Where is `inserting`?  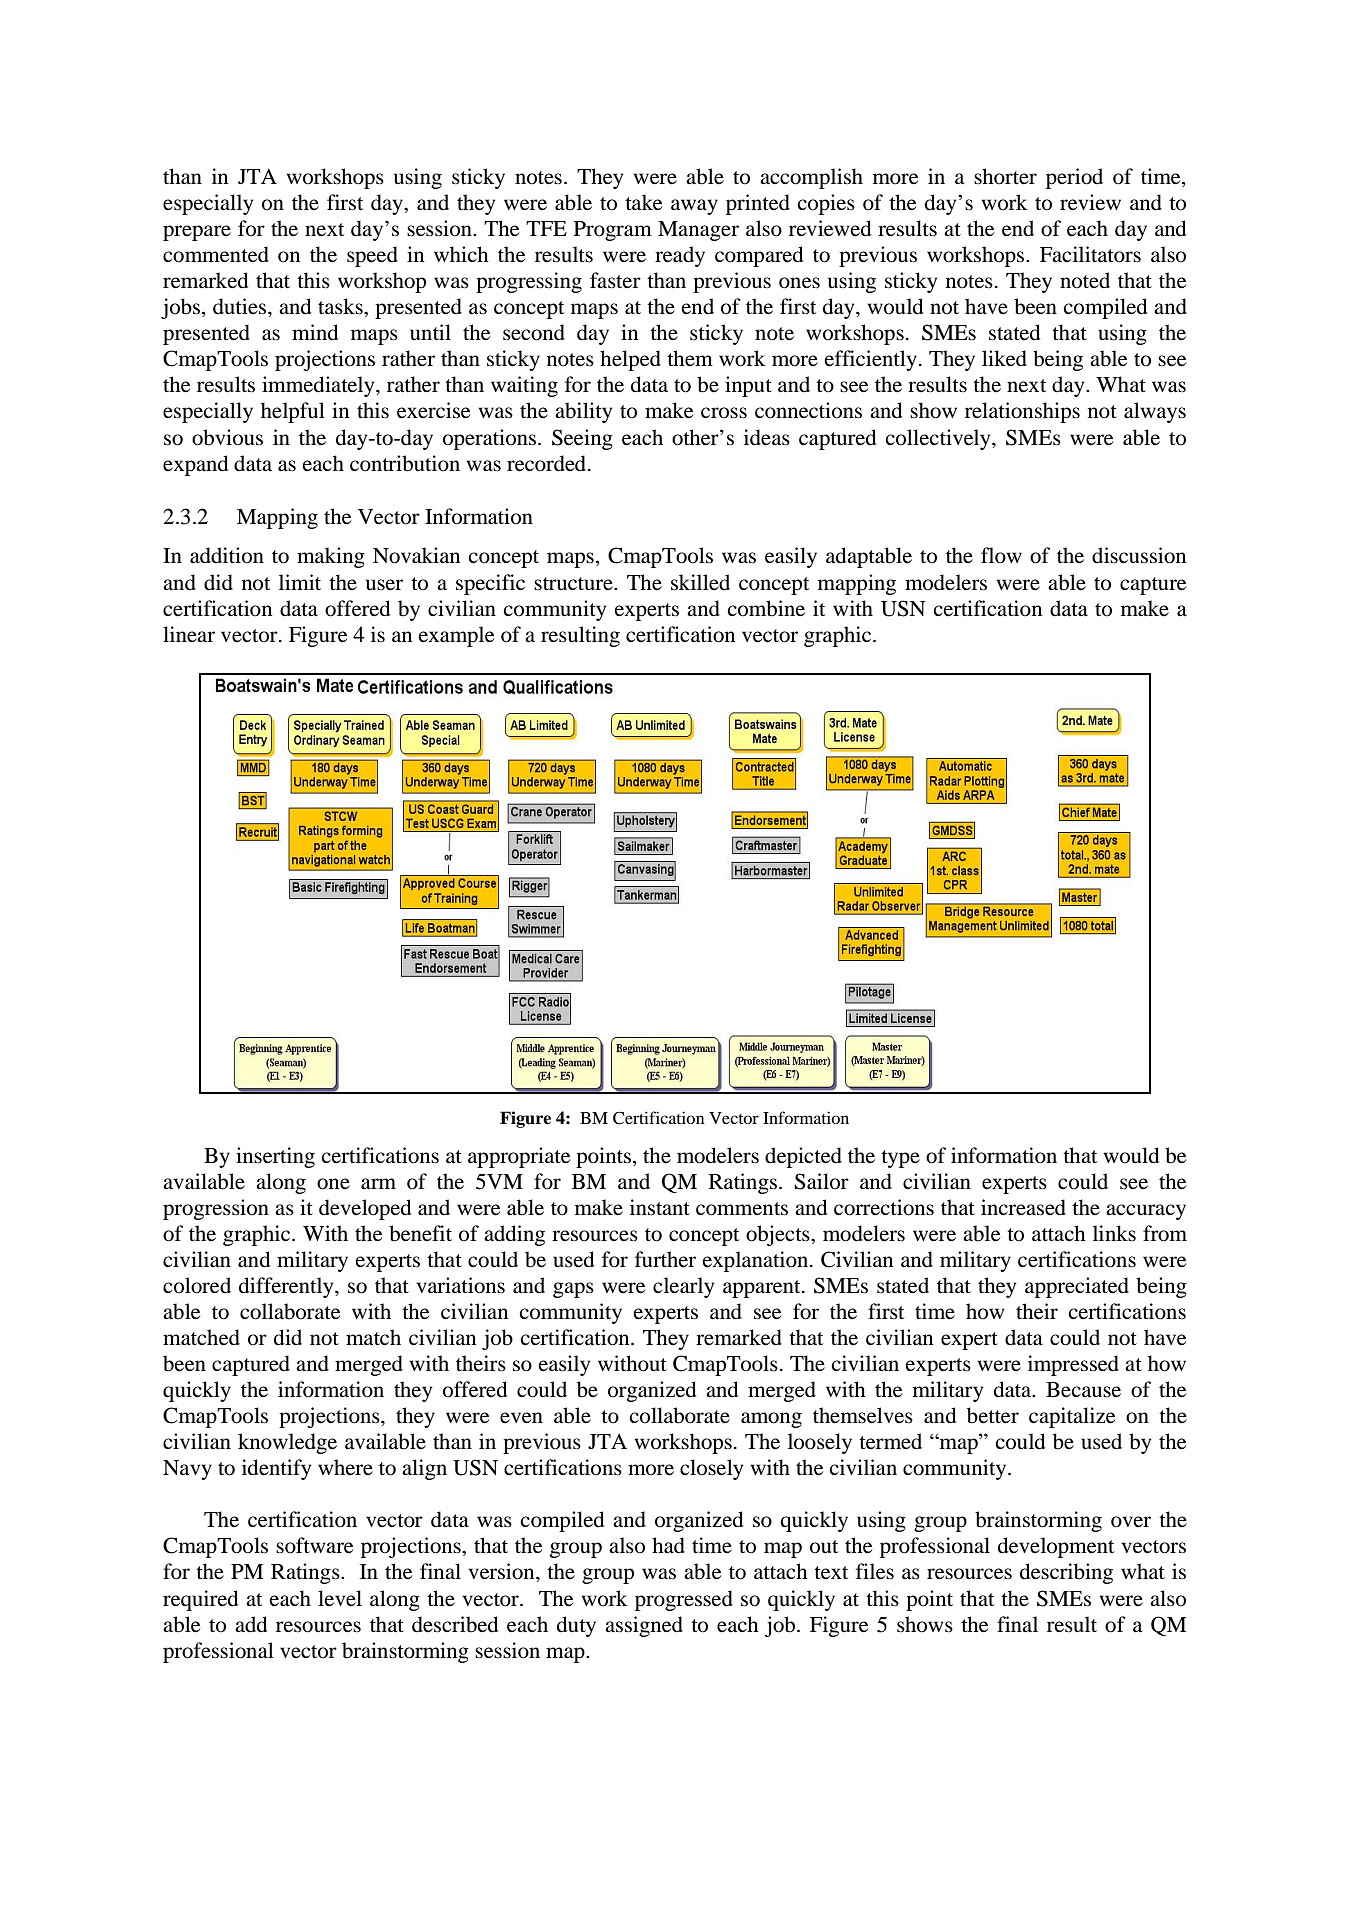 inserting is located at coordinates (275, 1157).
